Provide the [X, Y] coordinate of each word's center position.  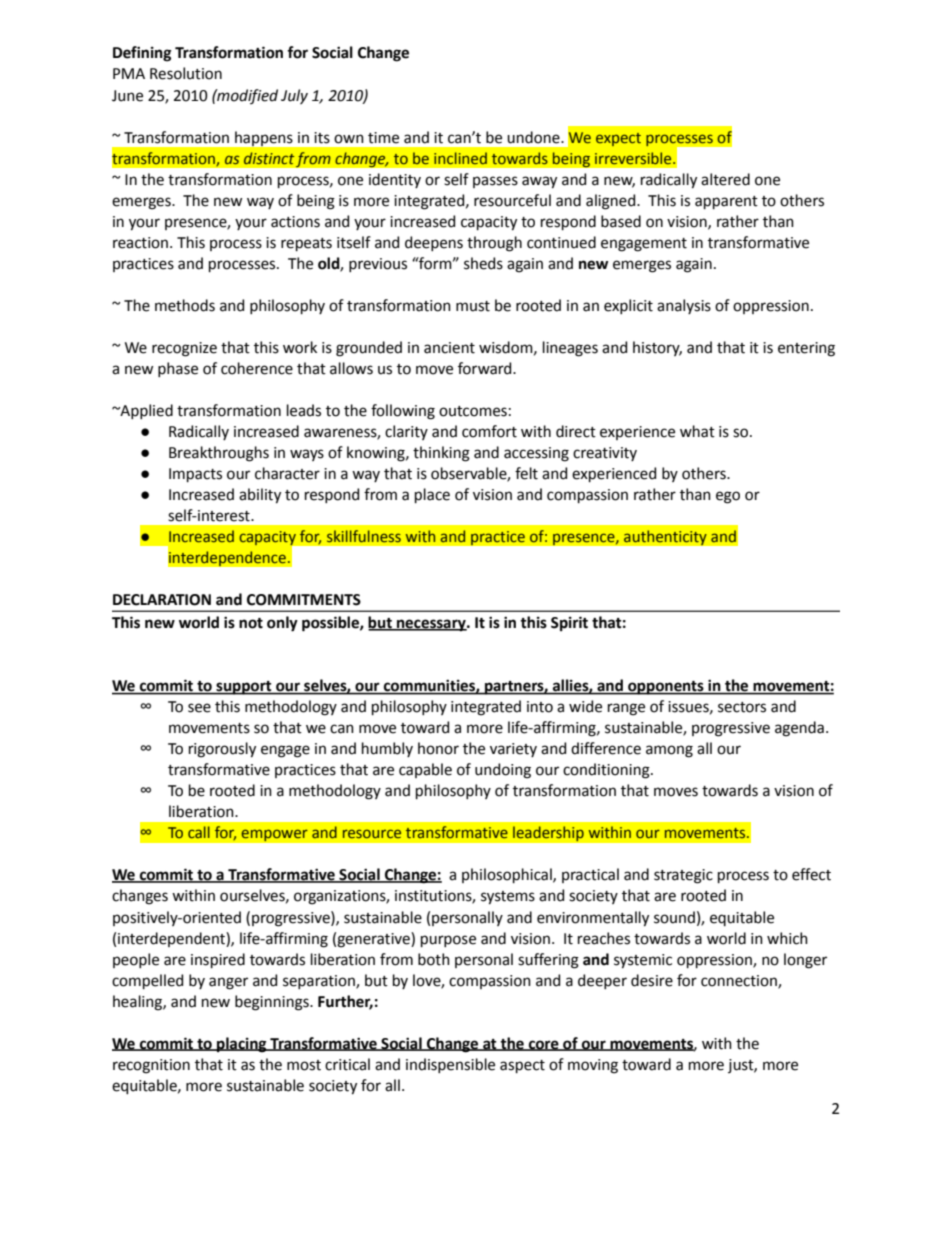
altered [725, 179]
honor [438, 748]
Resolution [186, 73]
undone [534, 137]
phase [178, 369]
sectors [742, 707]
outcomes [473, 411]
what [697, 431]
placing [242, 1045]
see [199, 708]
